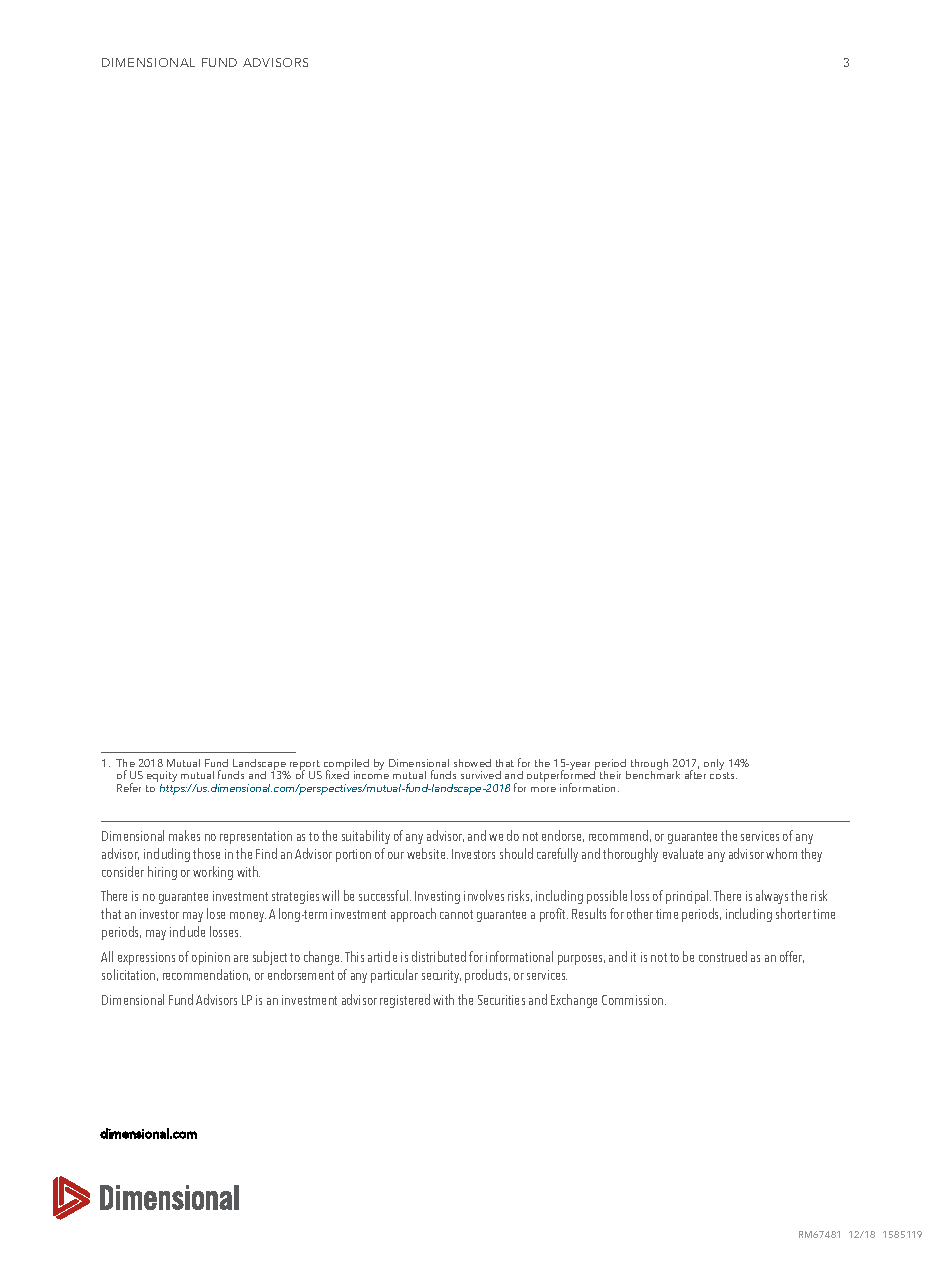 This page has width=952, height=1267. Describe the element at coordinates (481, 775) in the page. I see `survived` at that location.
